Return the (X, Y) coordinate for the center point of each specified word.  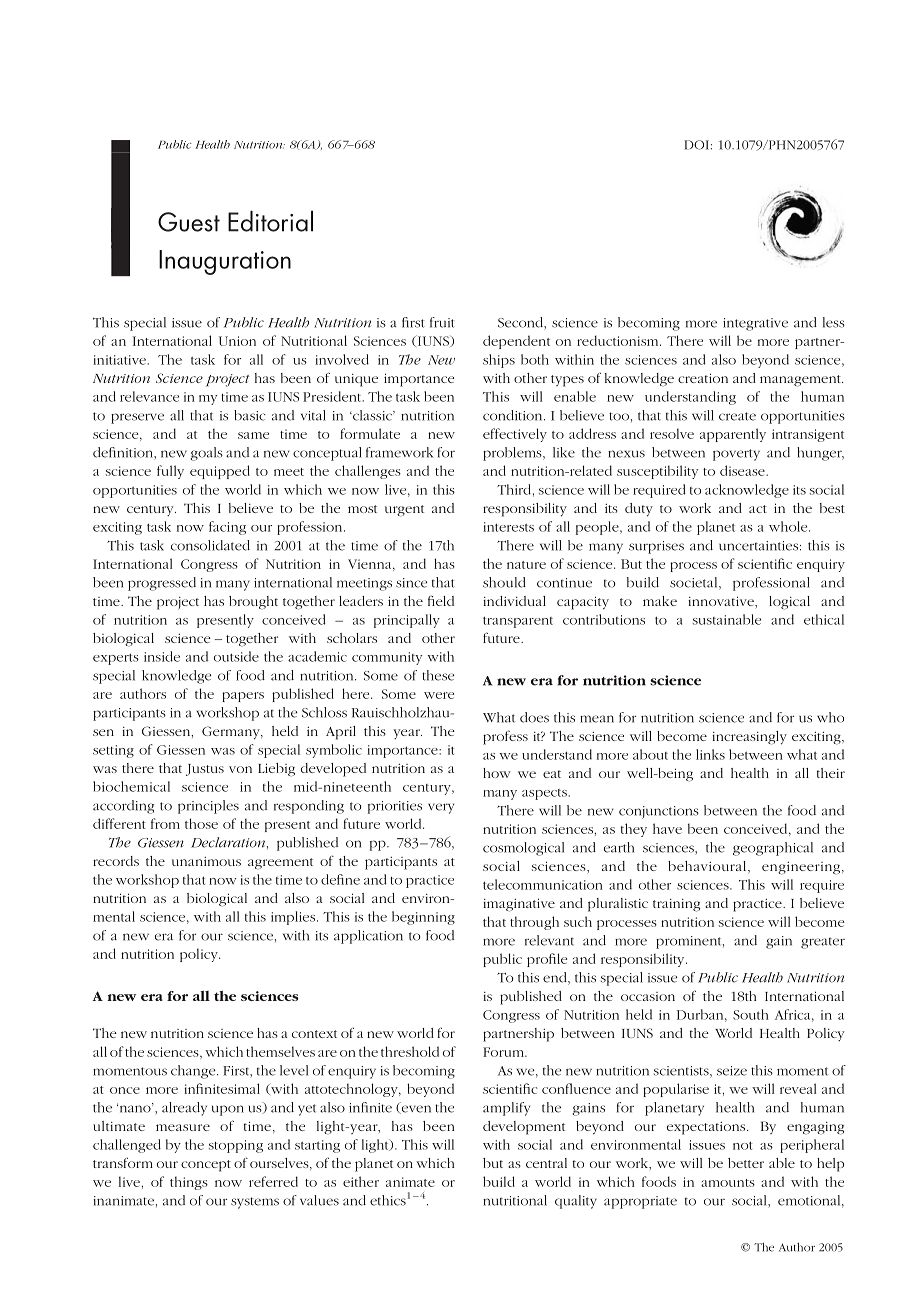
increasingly (749, 738)
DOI (697, 145)
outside (236, 656)
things (189, 1183)
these (438, 675)
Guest (189, 222)
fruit (442, 322)
